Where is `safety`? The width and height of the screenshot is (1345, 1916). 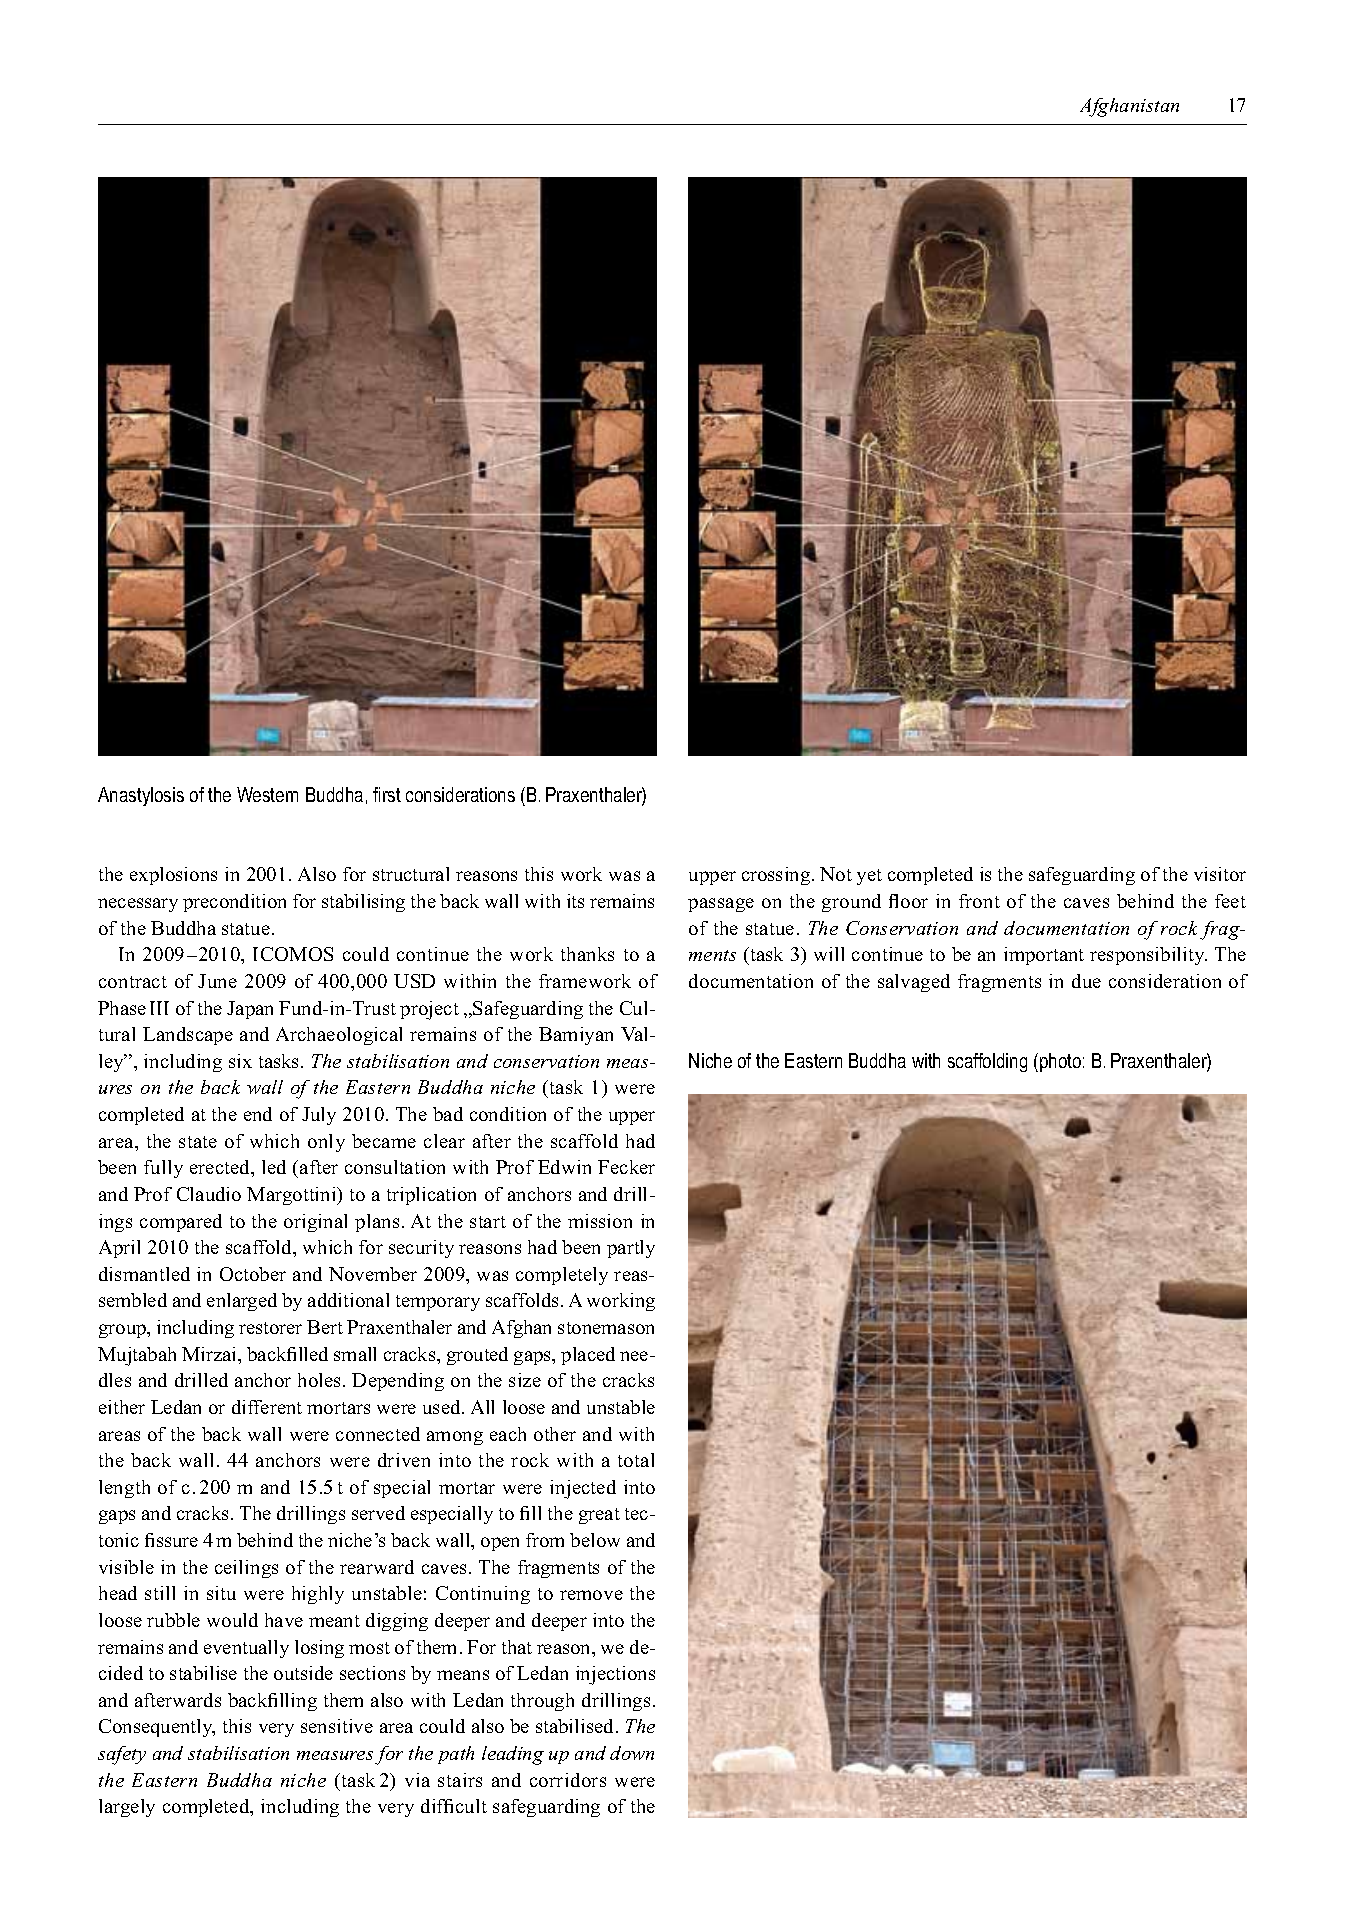 safety is located at coordinates (122, 1755).
